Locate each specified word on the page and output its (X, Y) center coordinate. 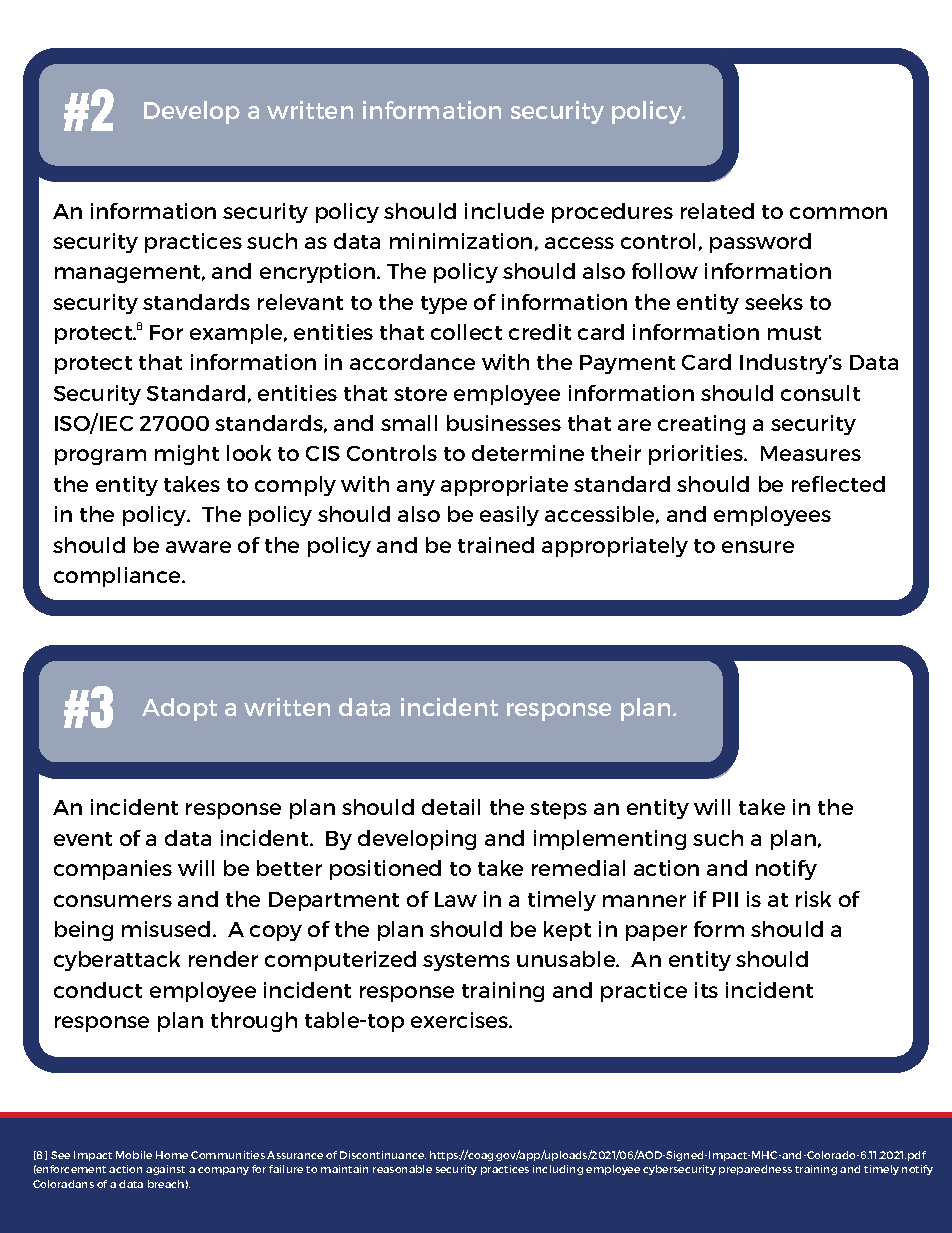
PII (725, 899)
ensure (758, 547)
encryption (317, 273)
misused (166, 929)
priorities (697, 455)
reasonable (402, 1169)
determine (528, 453)
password (760, 243)
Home (172, 1155)
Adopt (179, 709)
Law (456, 899)
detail (451, 807)
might (187, 455)
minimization (461, 241)
